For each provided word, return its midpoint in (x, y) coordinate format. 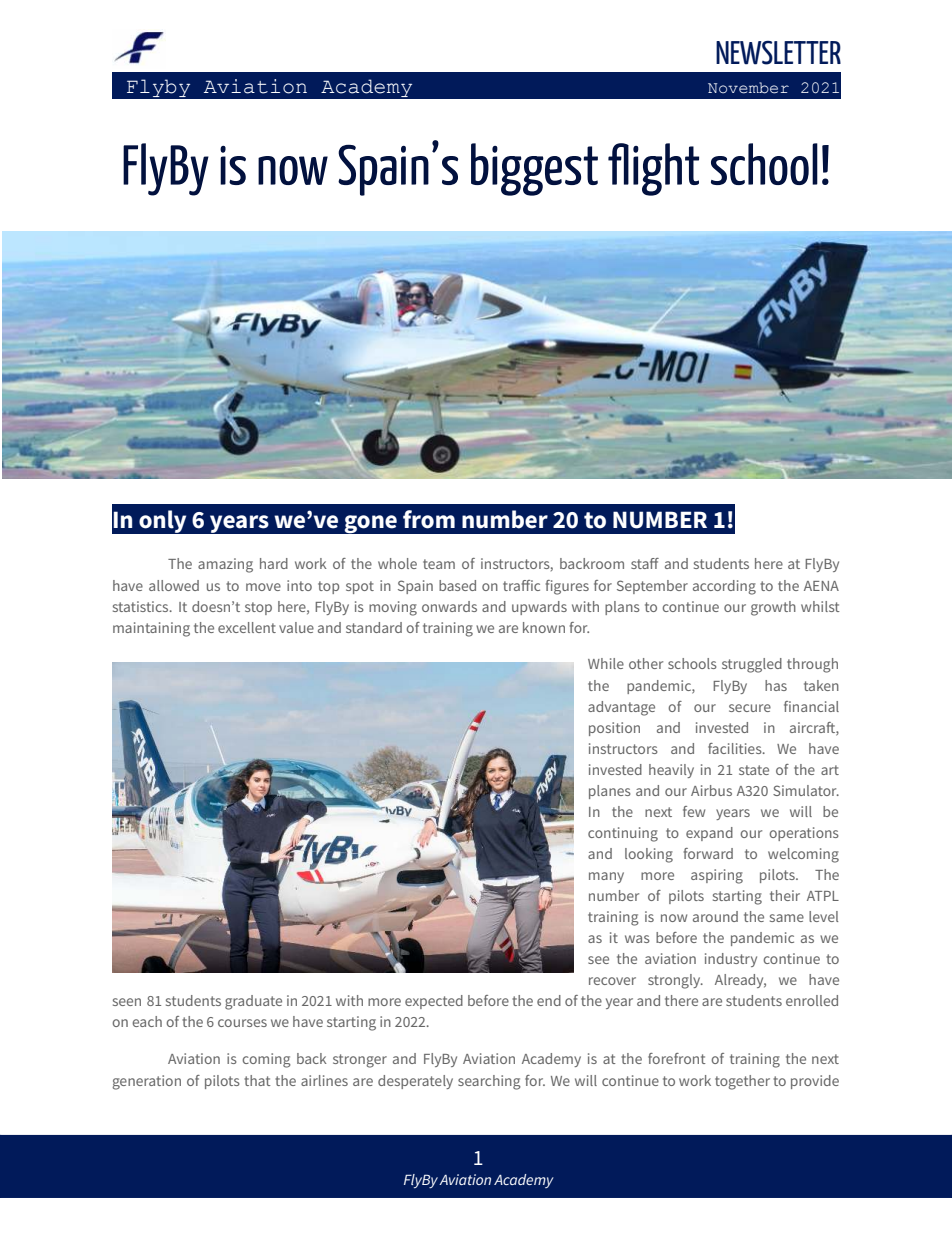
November (748, 88)
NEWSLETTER (778, 53)
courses (242, 1023)
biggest (534, 169)
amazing (225, 565)
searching (489, 1082)
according (724, 587)
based (457, 585)
